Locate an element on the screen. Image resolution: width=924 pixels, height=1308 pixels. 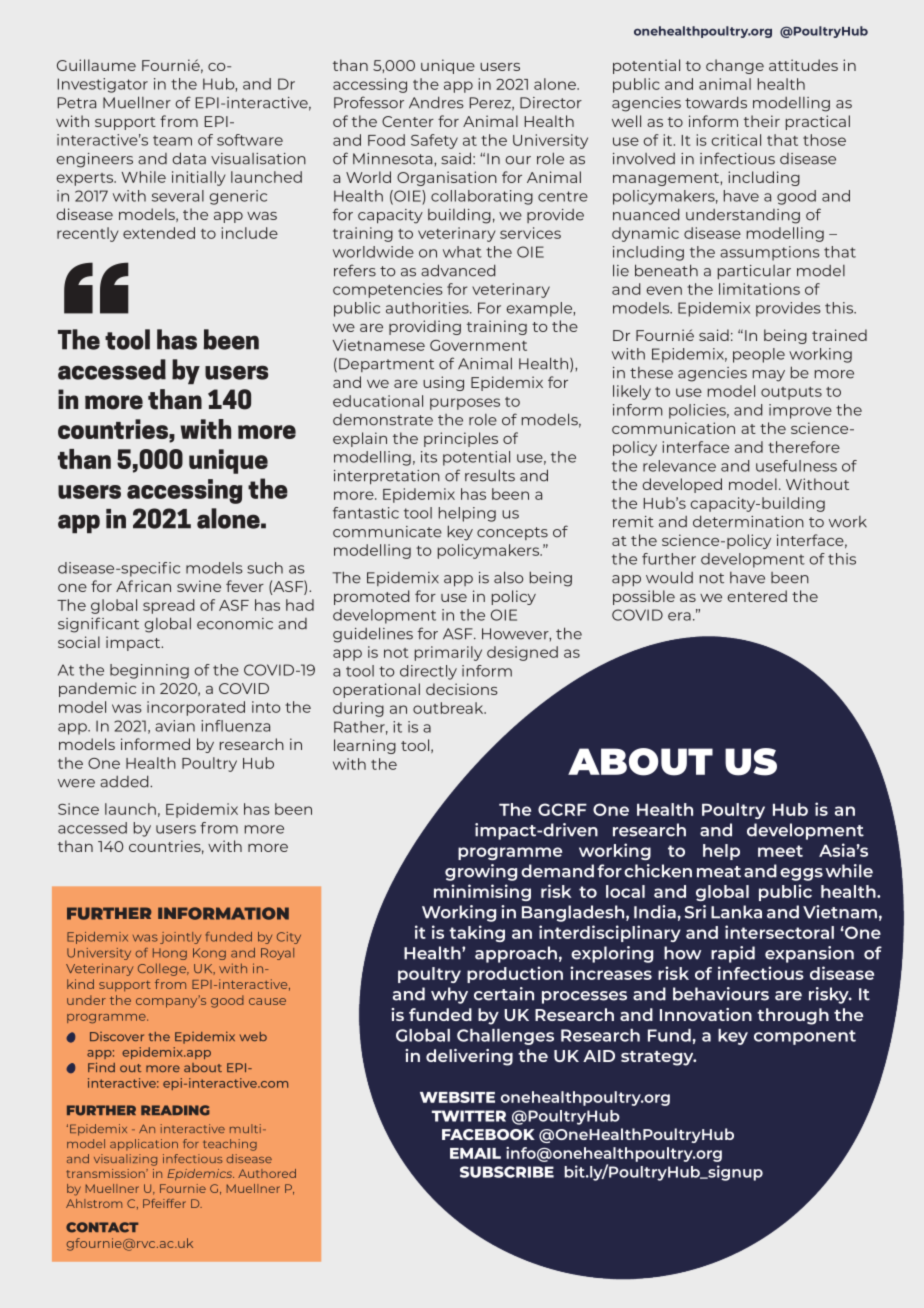
meet is located at coordinates (780, 851).
